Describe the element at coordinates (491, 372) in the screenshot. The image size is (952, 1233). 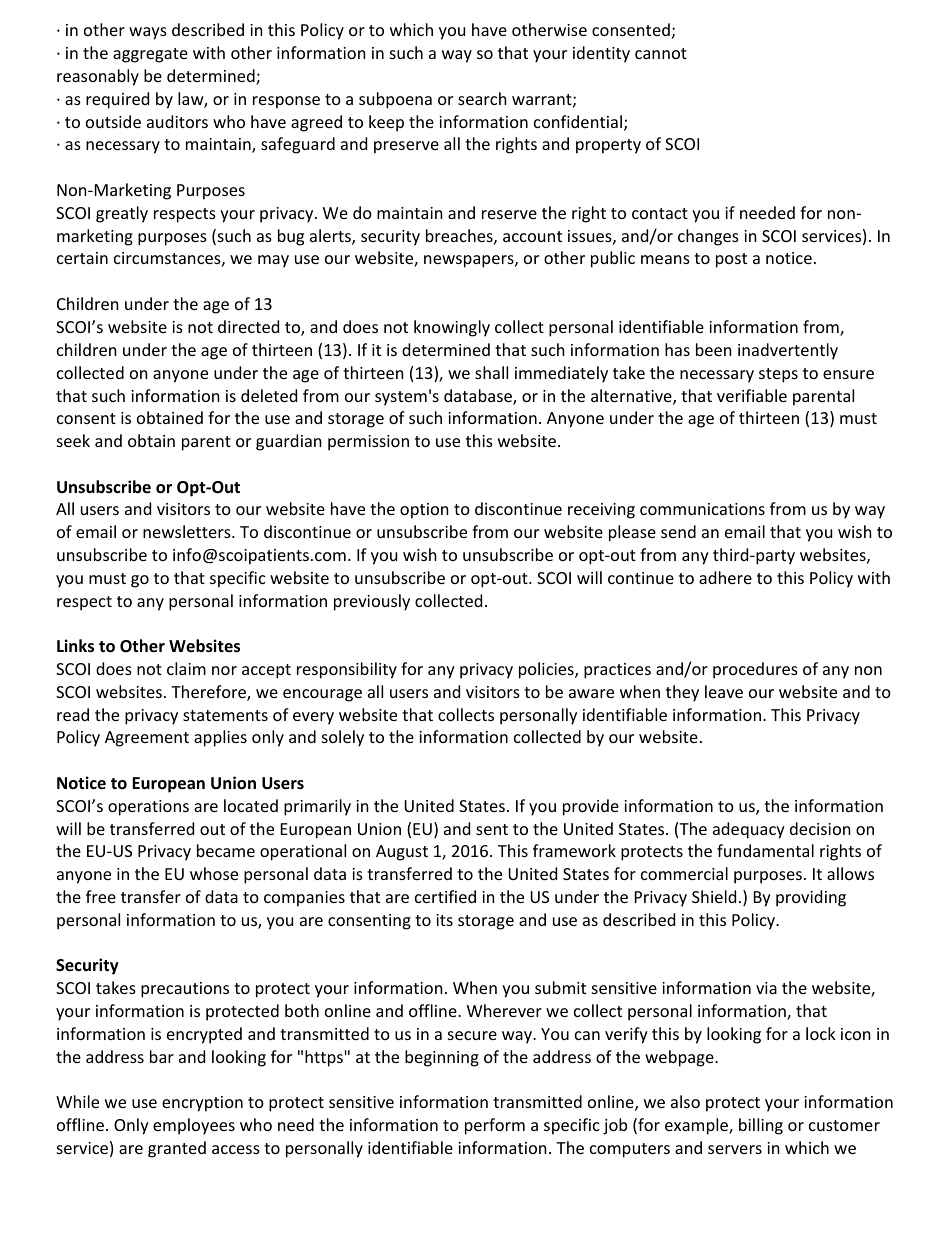
I see `shall` at that location.
